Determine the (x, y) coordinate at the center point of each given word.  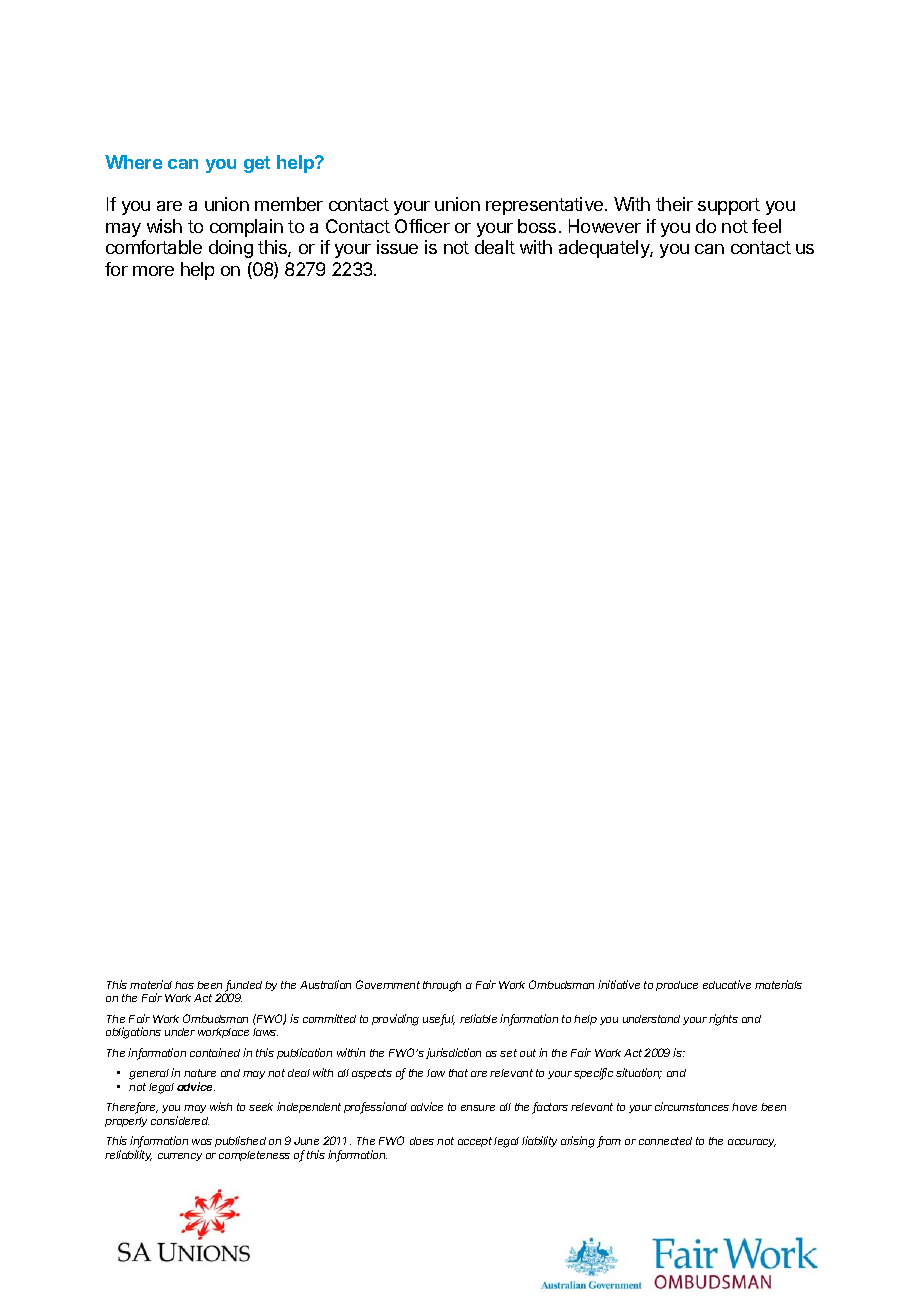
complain (246, 228)
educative (727, 984)
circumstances (692, 1106)
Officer (422, 226)
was (202, 1142)
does (422, 1141)
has (184, 985)
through (442, 986)
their (674, 204)
